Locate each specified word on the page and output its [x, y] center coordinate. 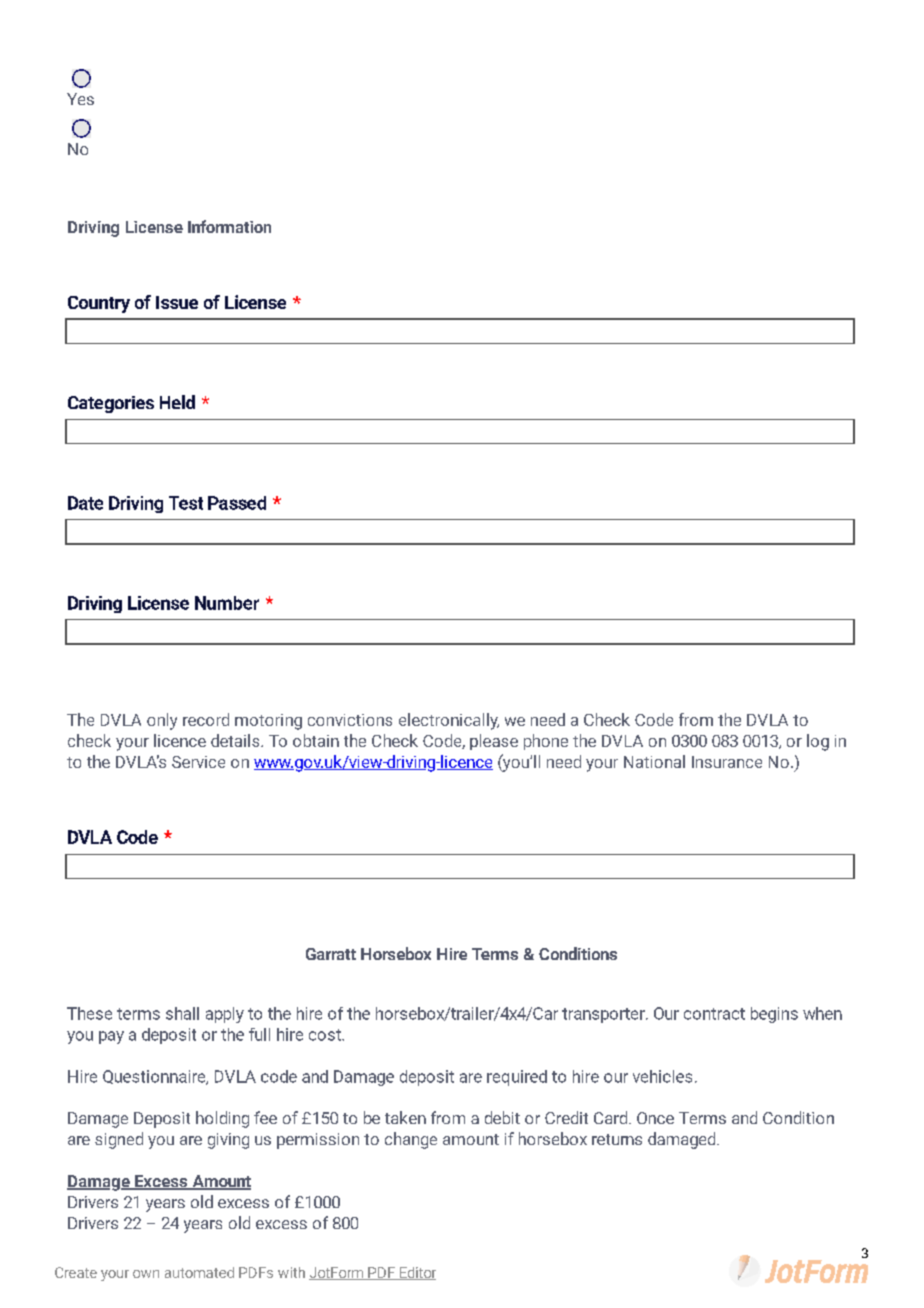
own [146, 1274]
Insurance [727, 762]
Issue [177, 302]
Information [229, 226]
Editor [417, 1273]
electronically [449, 721]
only [162, 721]
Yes [80, 99]
